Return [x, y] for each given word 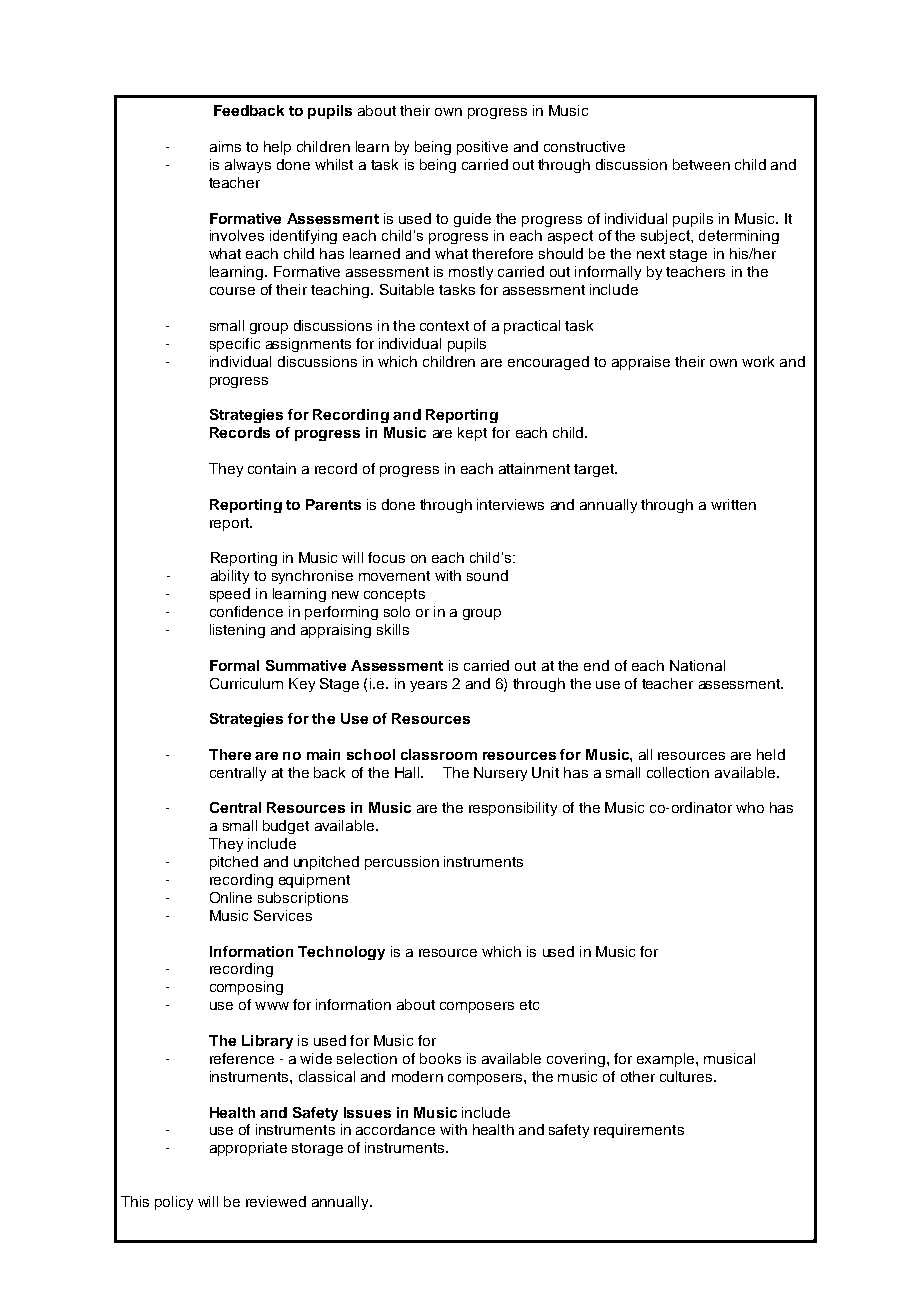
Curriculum [246, 683]
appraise [641, 363]
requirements [639, 1131]
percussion [402, 863]
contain [272, 468]
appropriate [248, 1149]
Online [231, 897]
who [750, 807]
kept [472, 434]
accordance [395, 1129]
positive [482, 148]
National [697, 665]
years [428, 686]
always [248, 166]
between [701, 164]
